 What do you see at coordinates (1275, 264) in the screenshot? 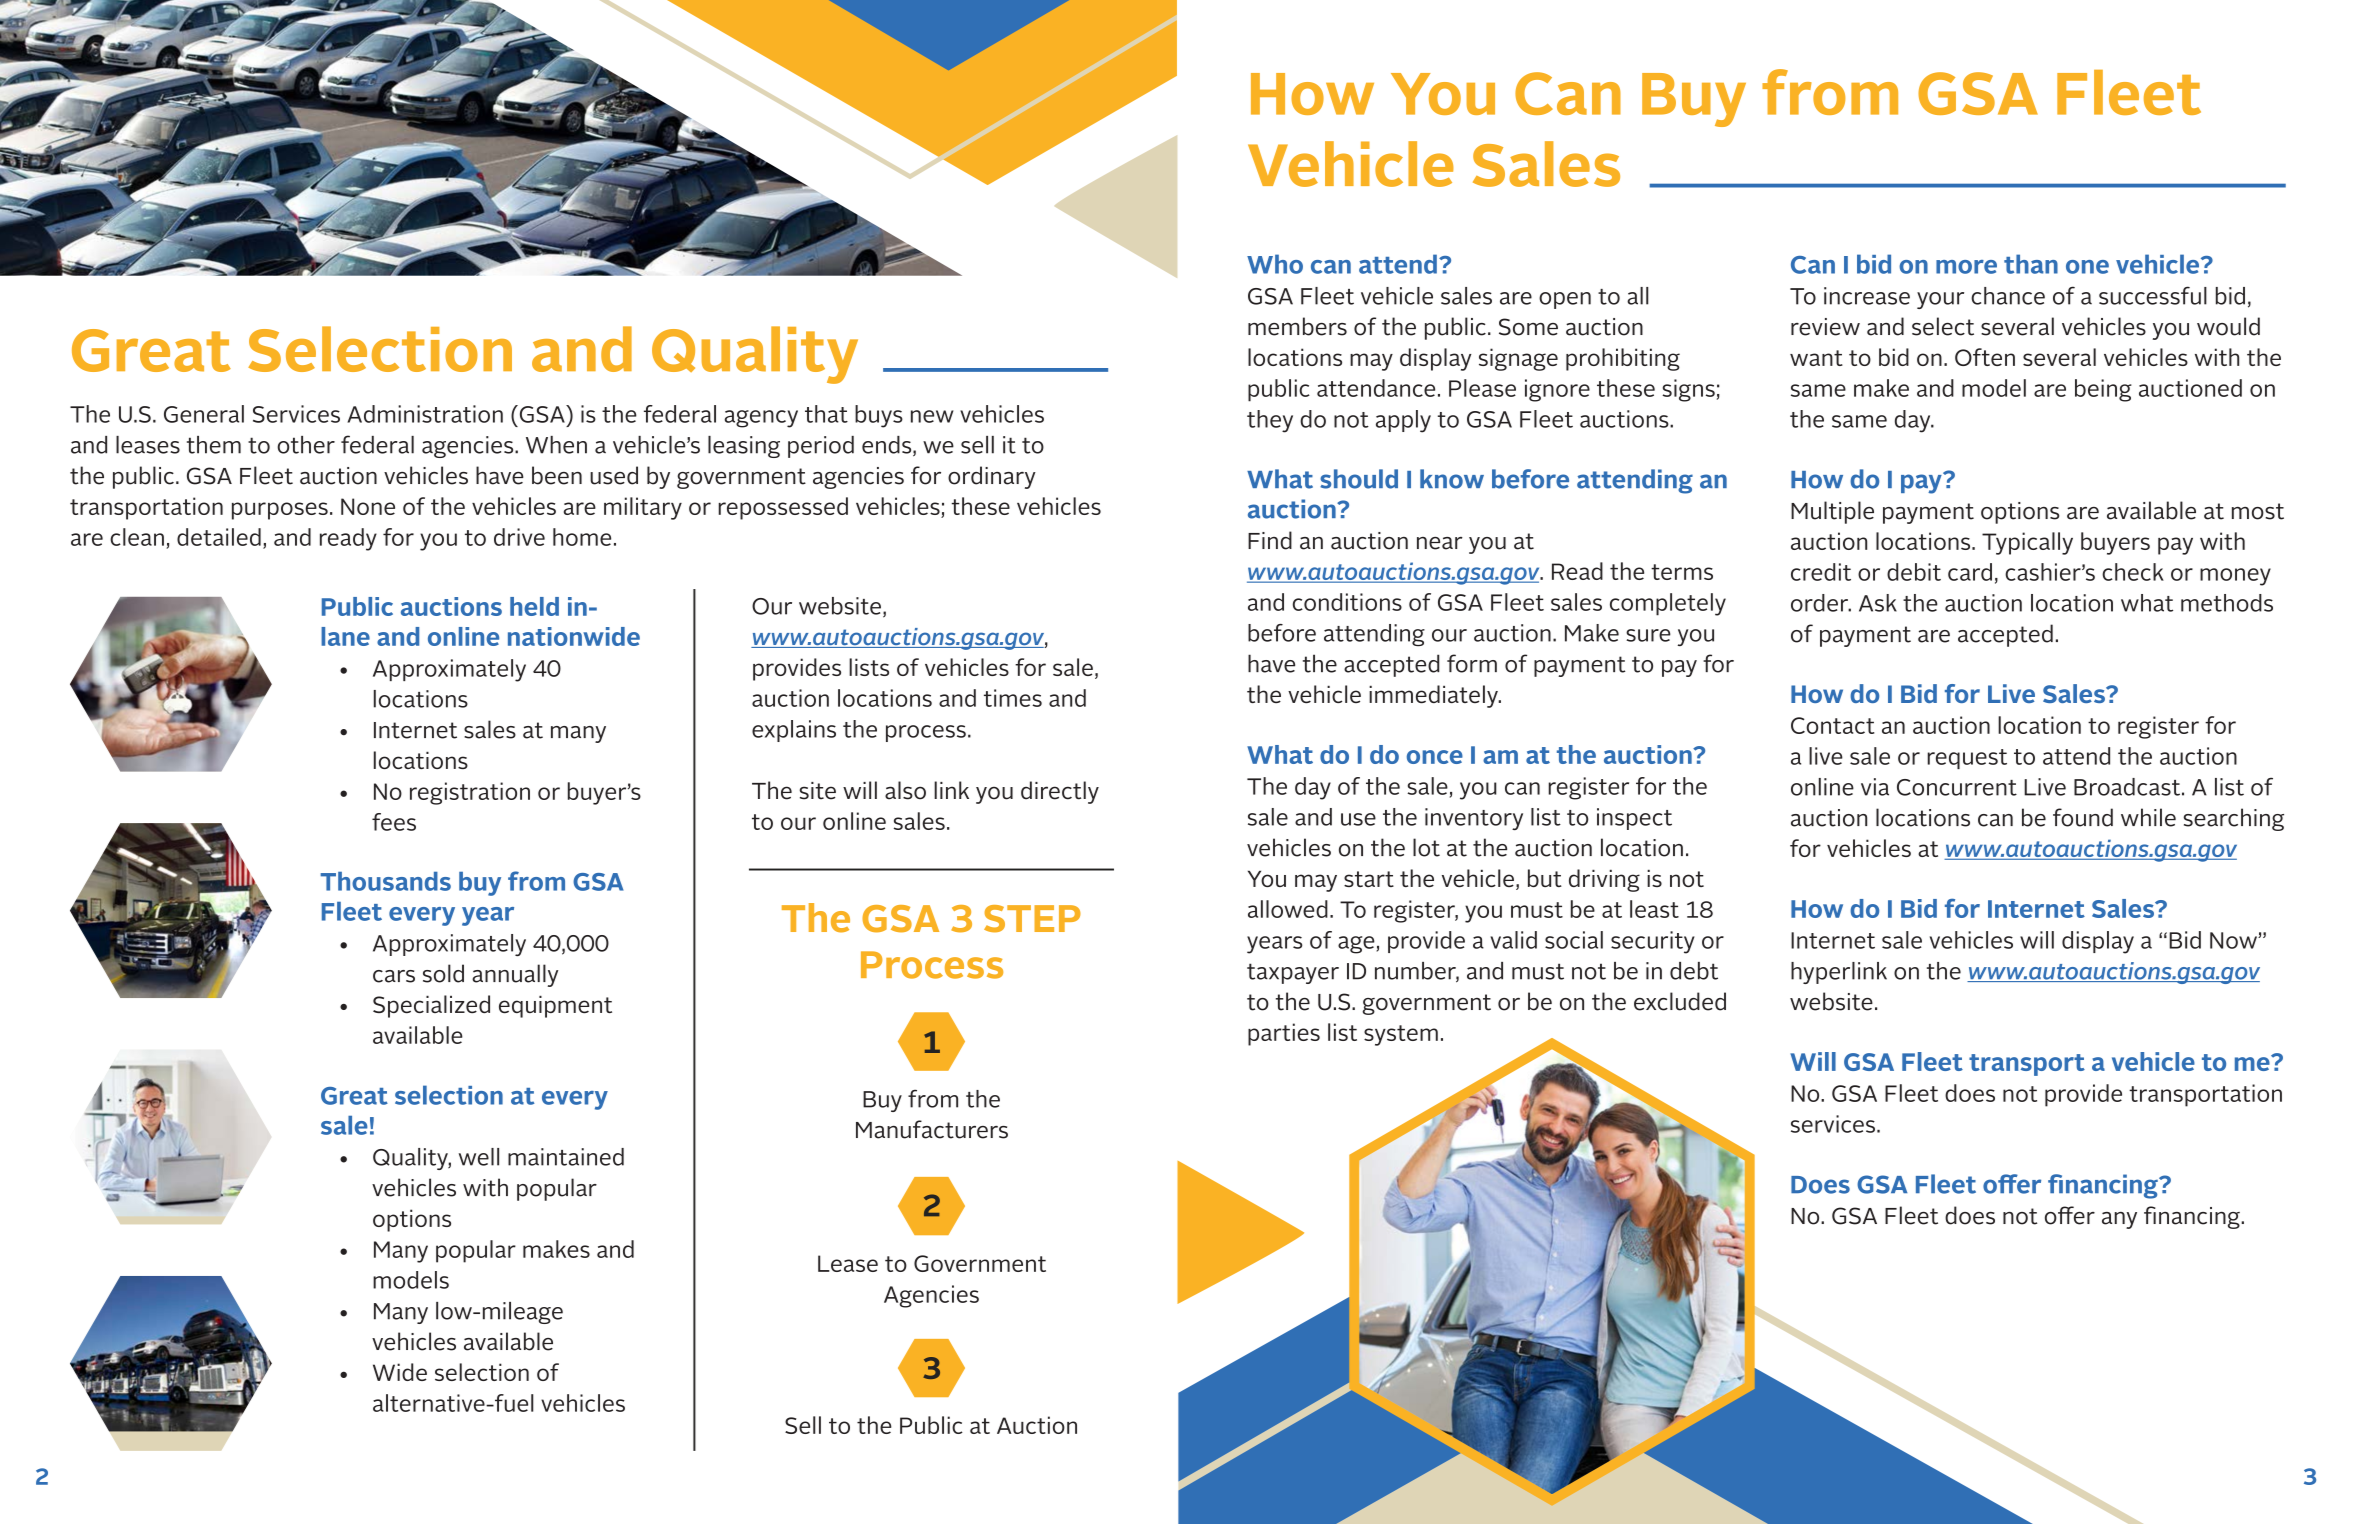
I see `Who` at bounding box center [1275, 264].
